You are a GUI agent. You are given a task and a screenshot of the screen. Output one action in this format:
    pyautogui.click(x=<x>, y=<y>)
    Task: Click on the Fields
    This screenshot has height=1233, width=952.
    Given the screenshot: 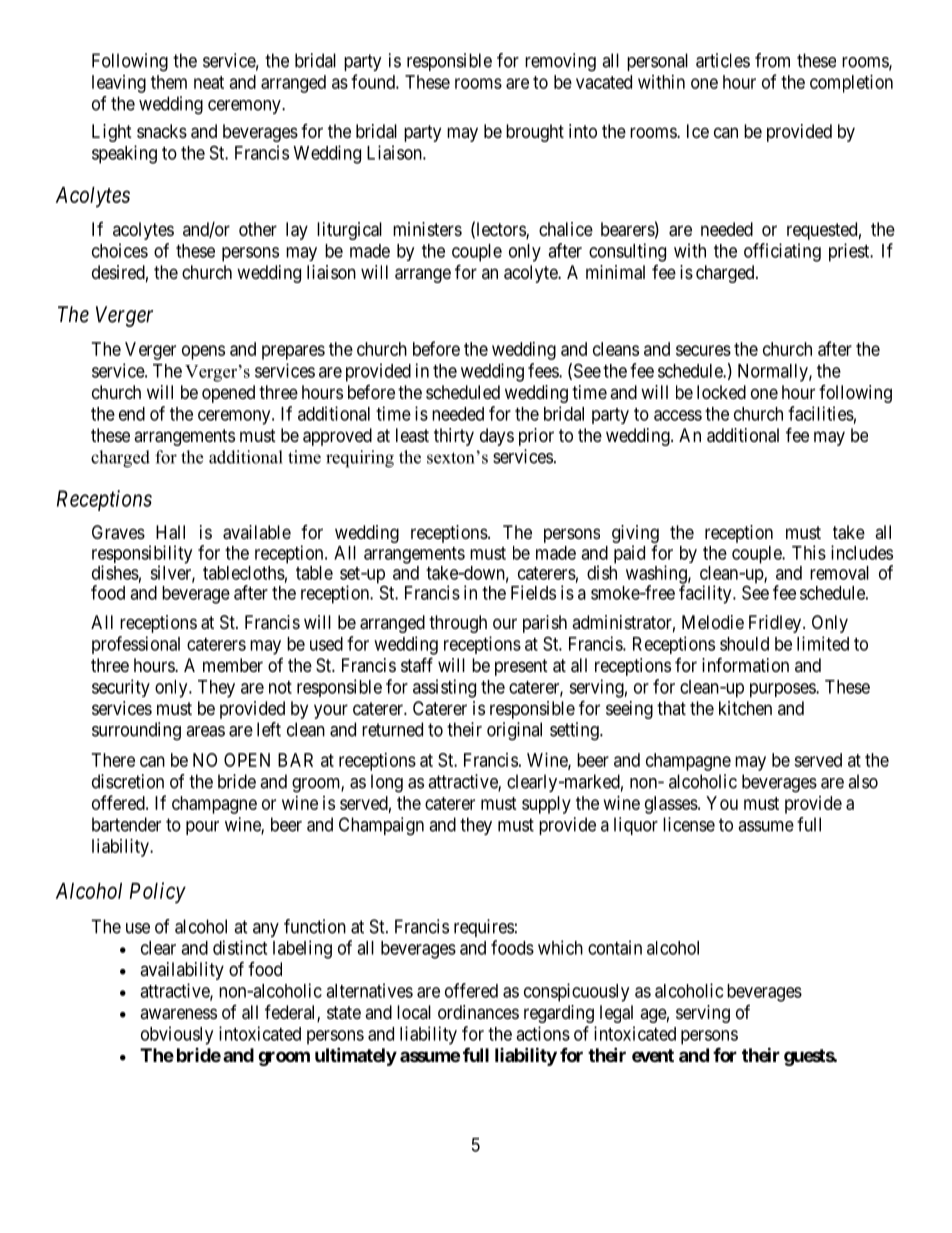 What is the action you would take?
    pyautogui.click(x=533, y=592)
